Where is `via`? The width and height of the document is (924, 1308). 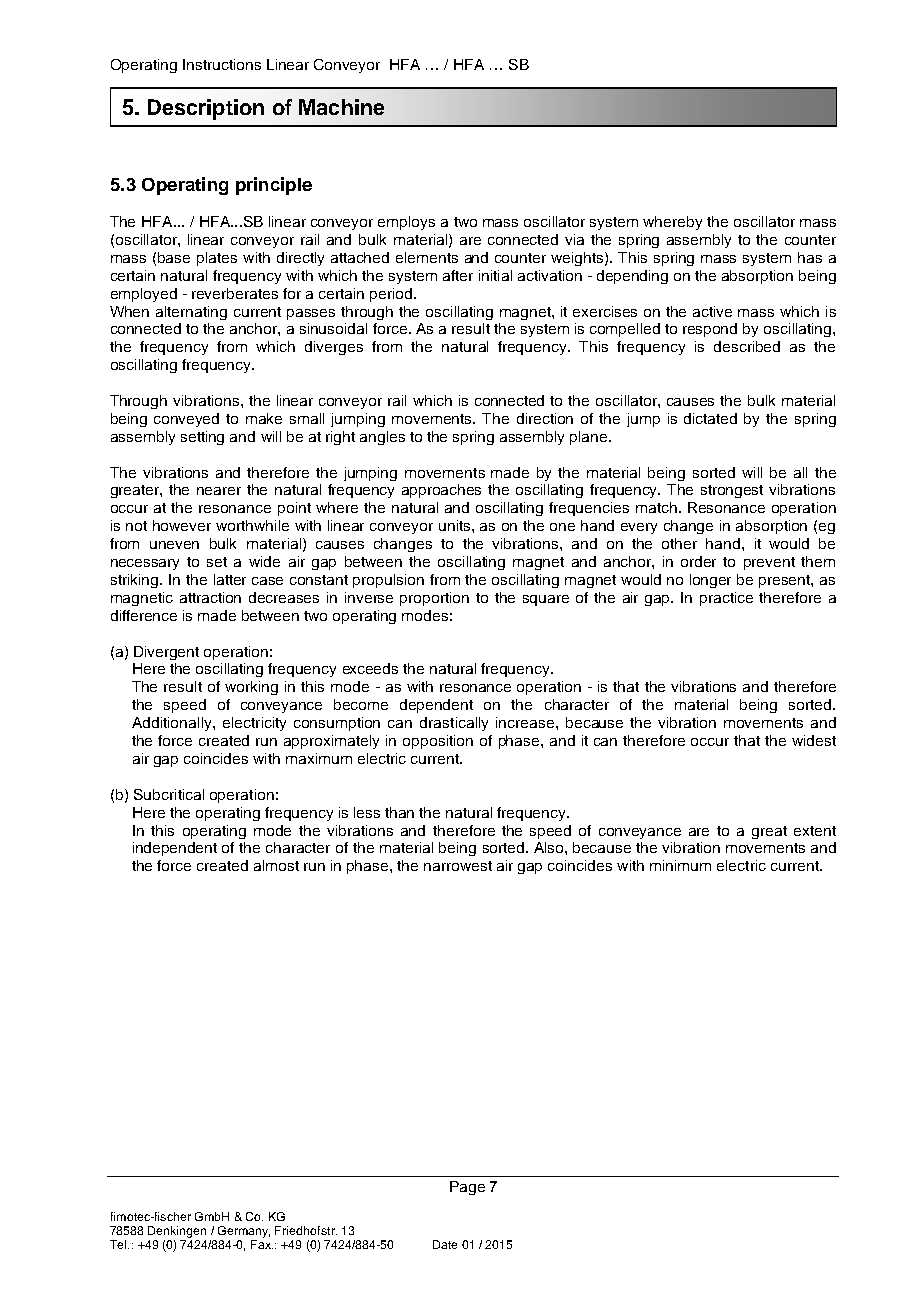 via is located at coordinates (574, 239).
